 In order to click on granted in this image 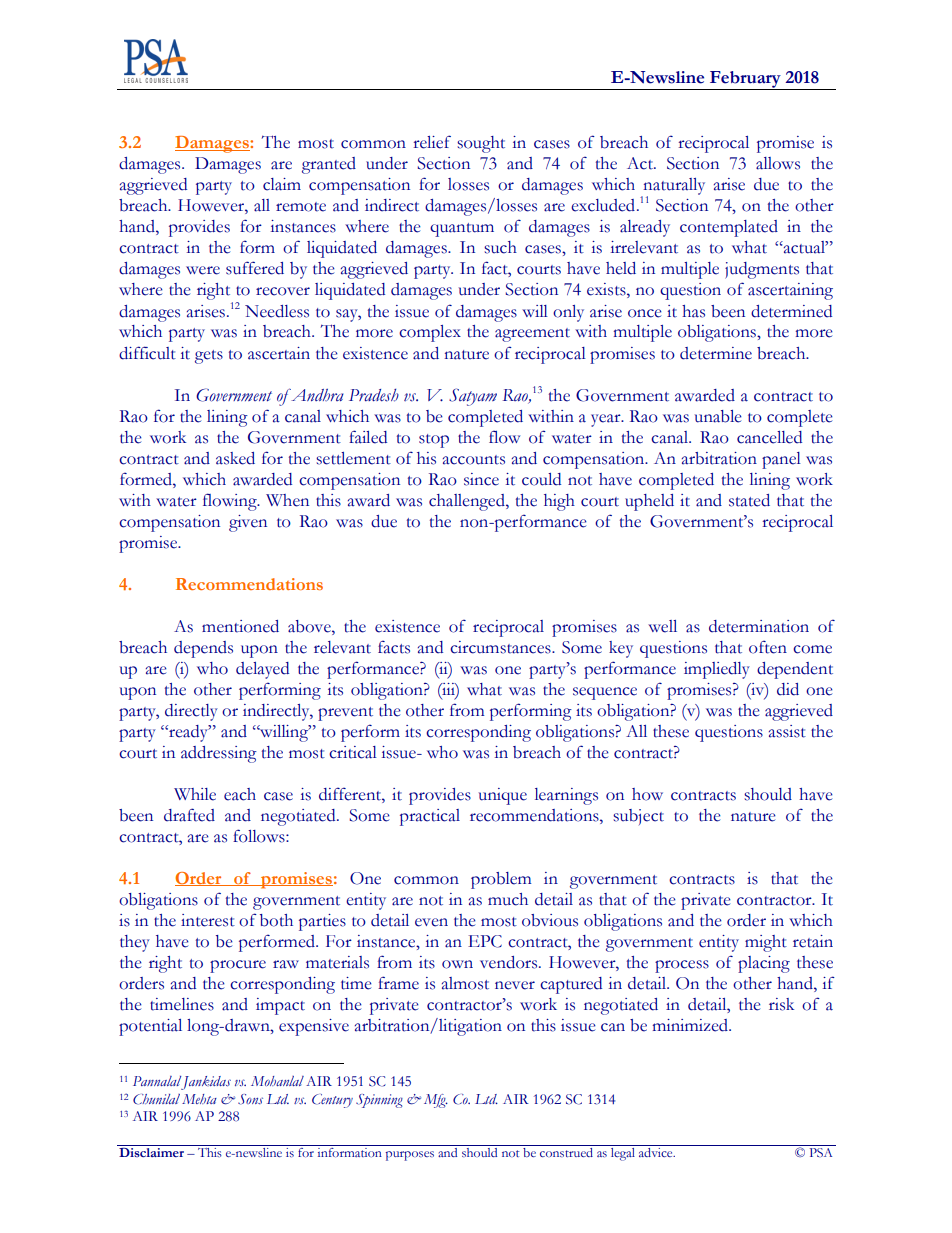, I will do `click(329, 165)`.
